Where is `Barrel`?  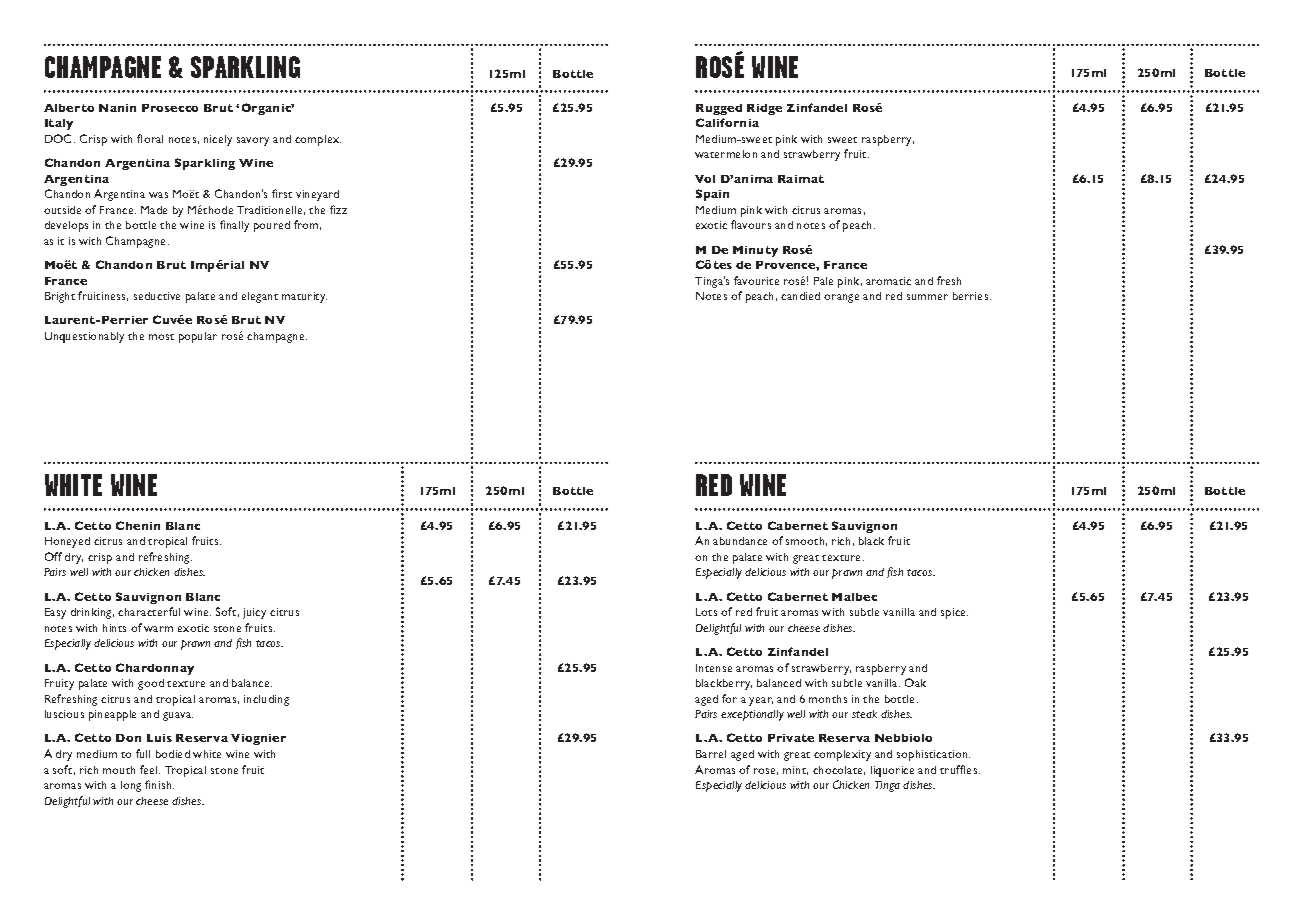 Barrel is located at coordinates (711, 754).
